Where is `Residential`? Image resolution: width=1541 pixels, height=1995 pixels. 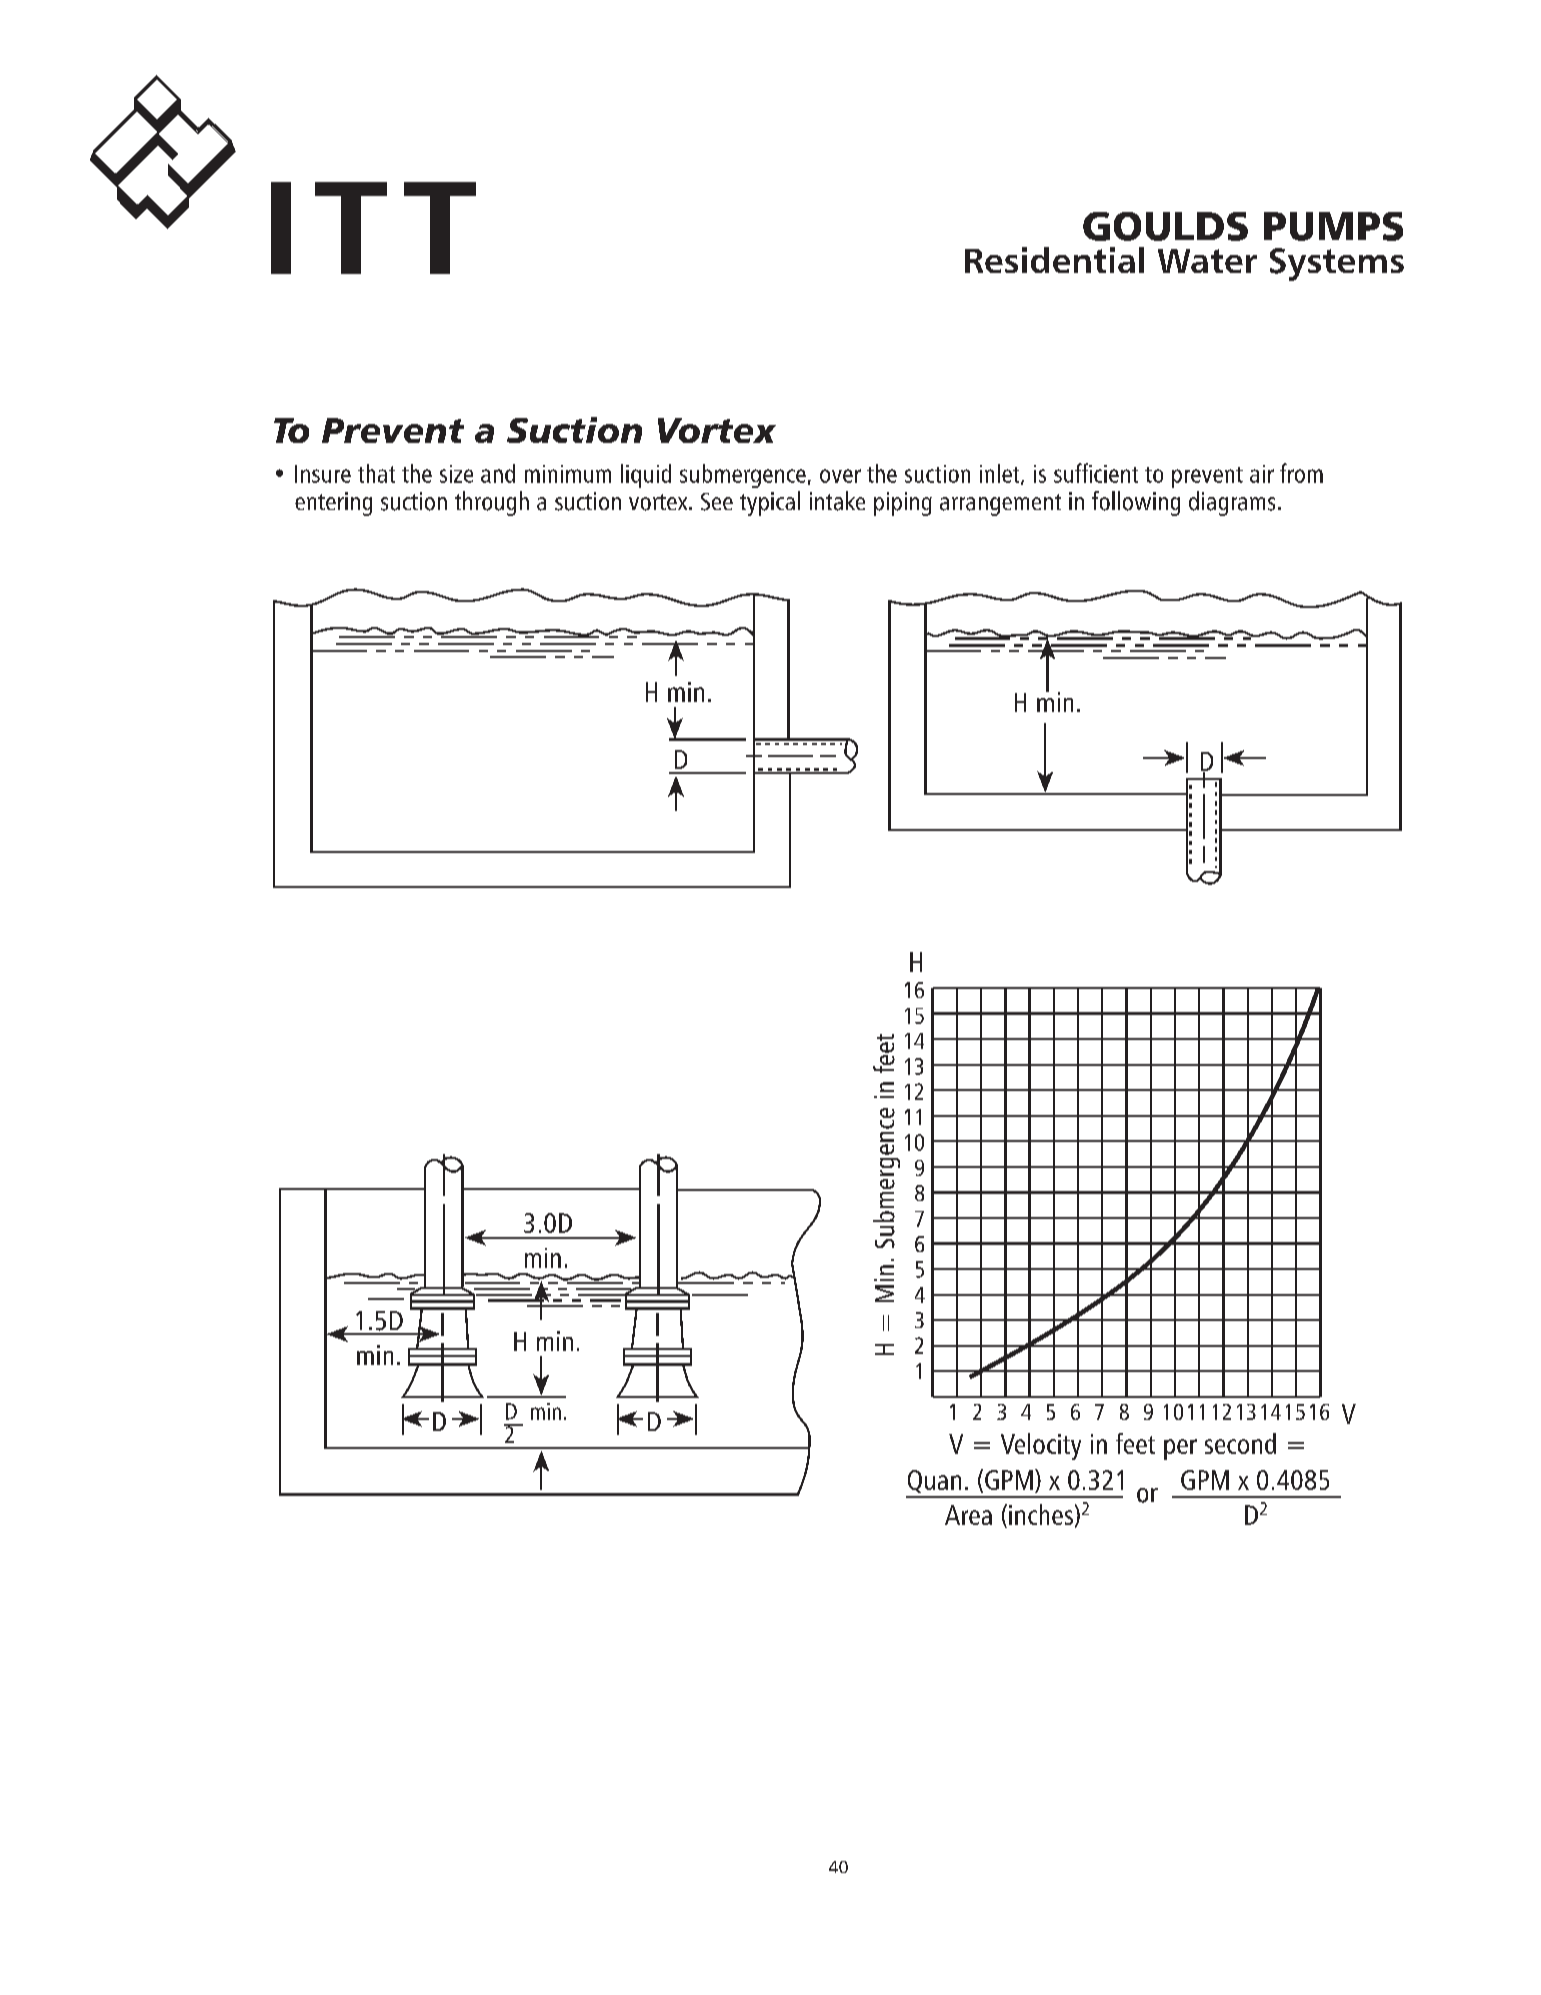 Residential is located at coordinates (1054, 260).
